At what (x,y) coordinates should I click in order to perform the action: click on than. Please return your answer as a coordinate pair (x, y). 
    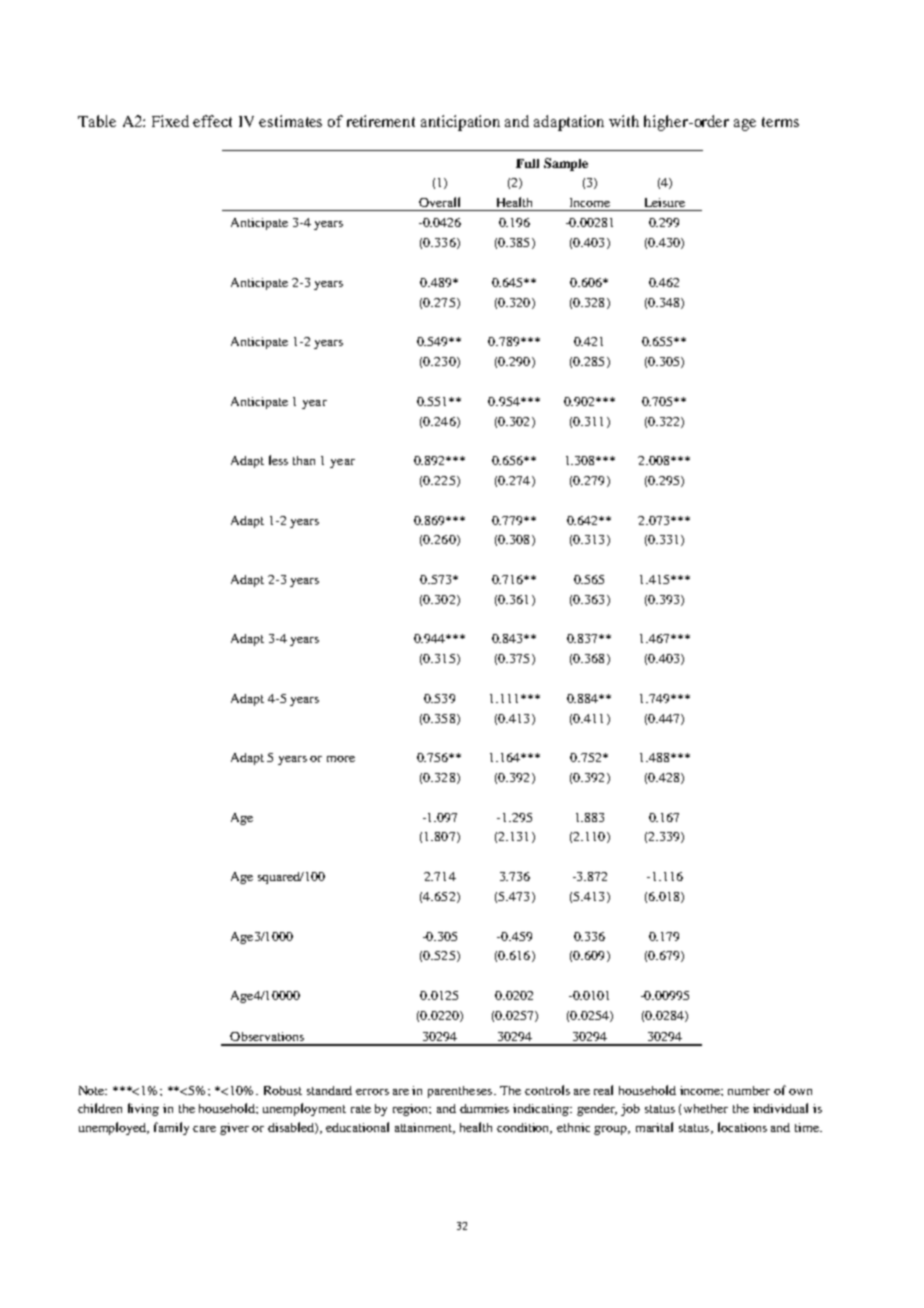
    Looking at the image, I should click on (304, 460).
